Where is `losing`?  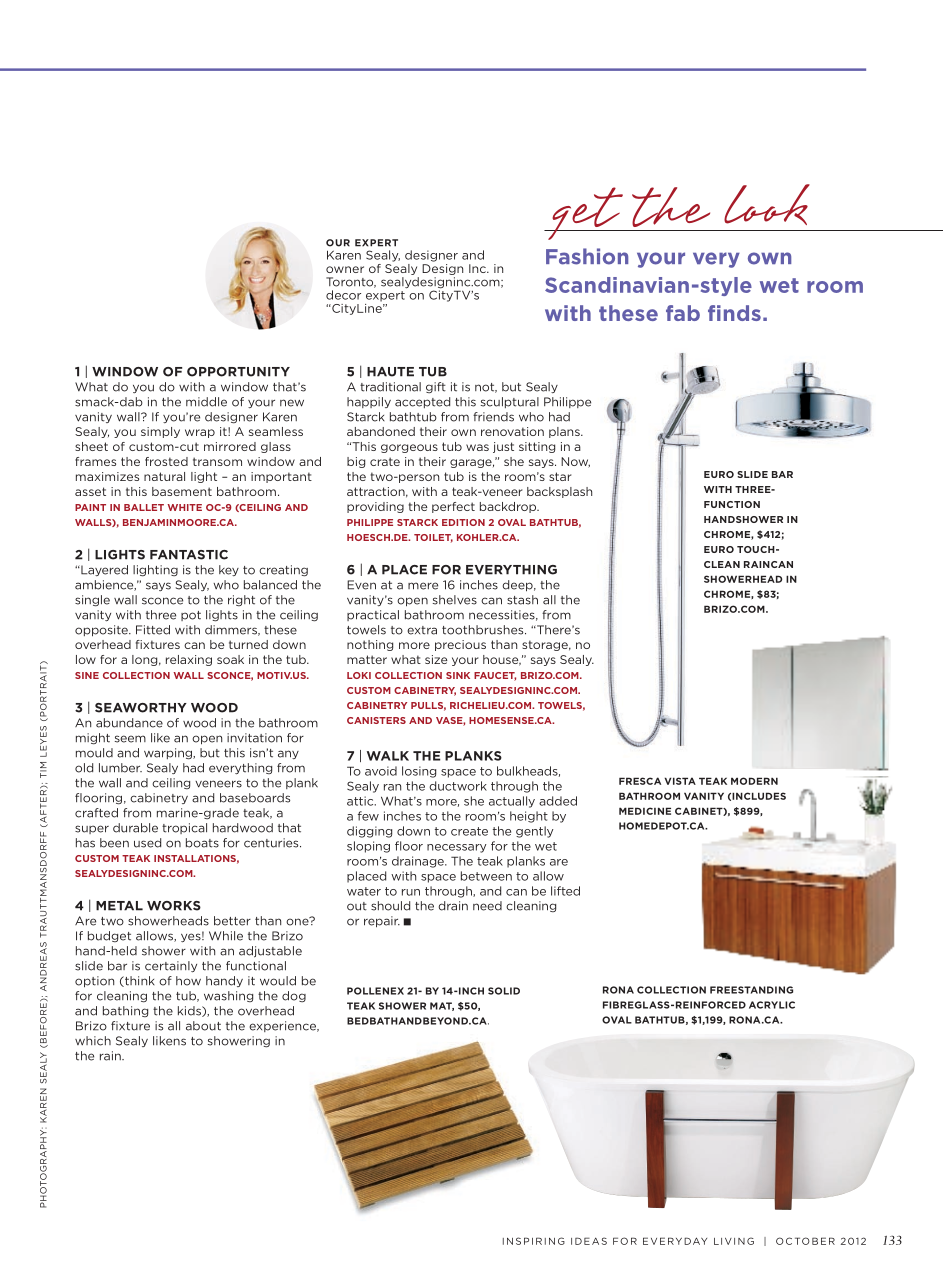 losing is located at coordinates (419, 772).
